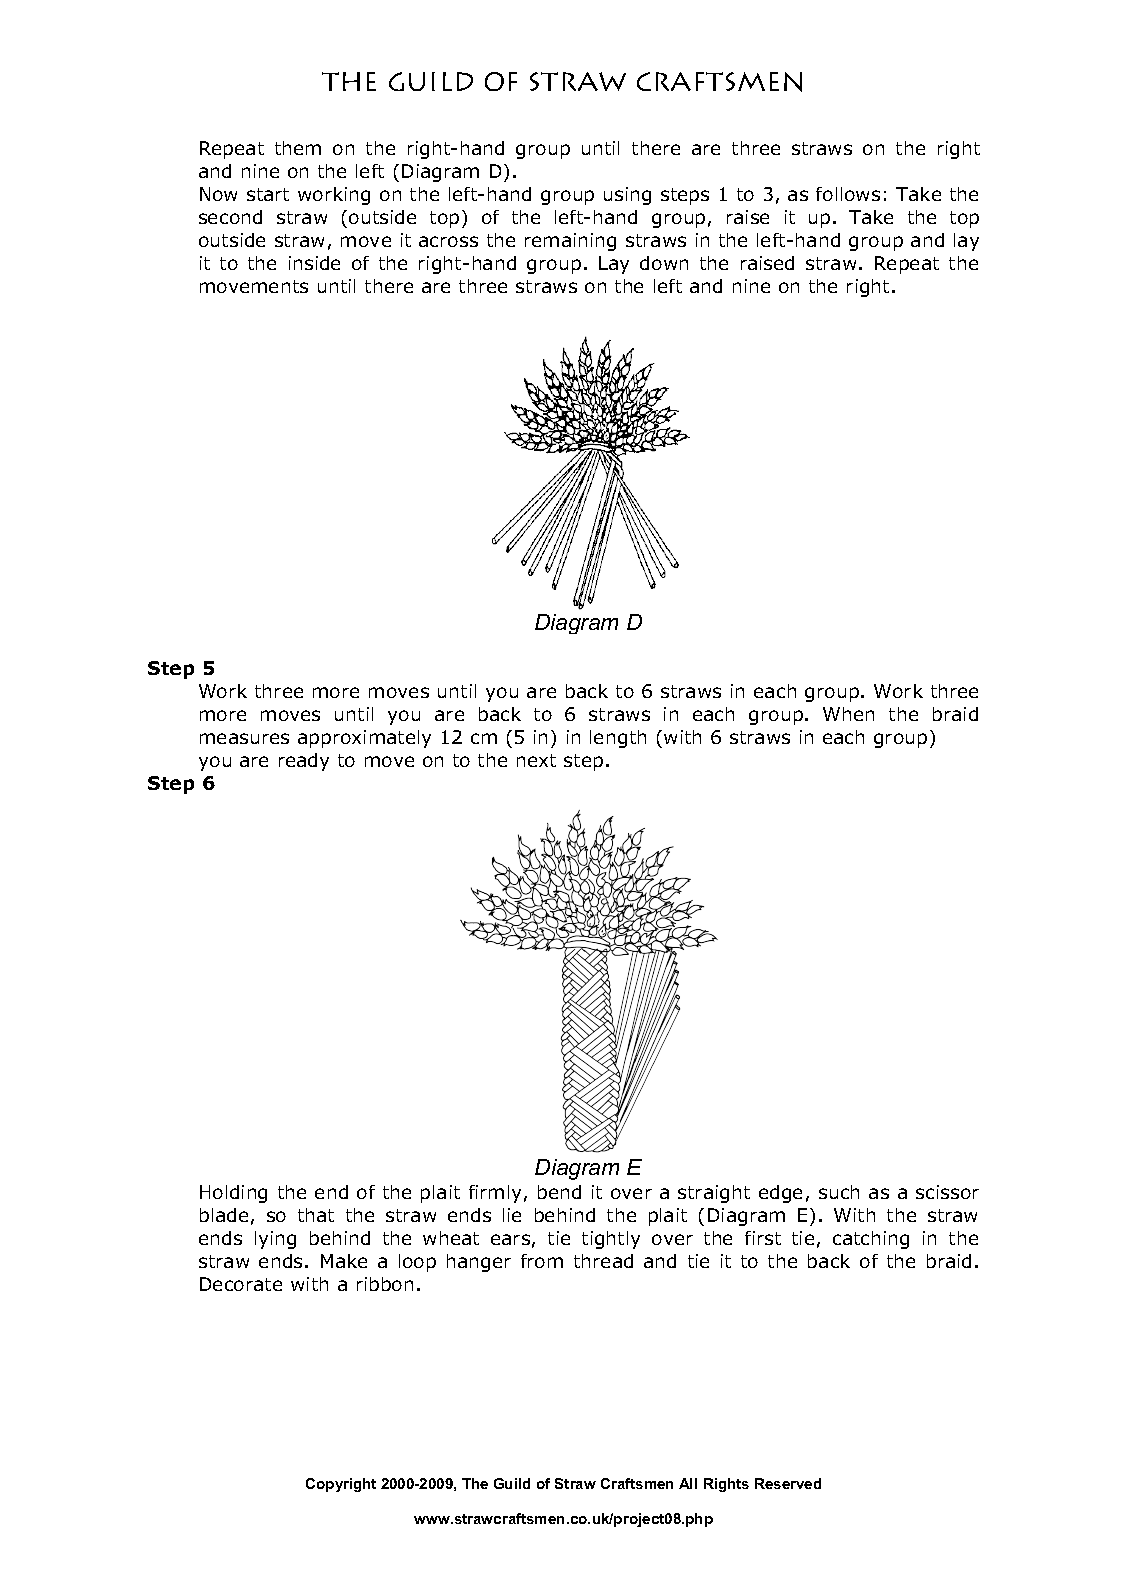 This page has width=1127, height=1595. Describe the element at coordinates (536, 760) in the page. I see `next` at that location.
